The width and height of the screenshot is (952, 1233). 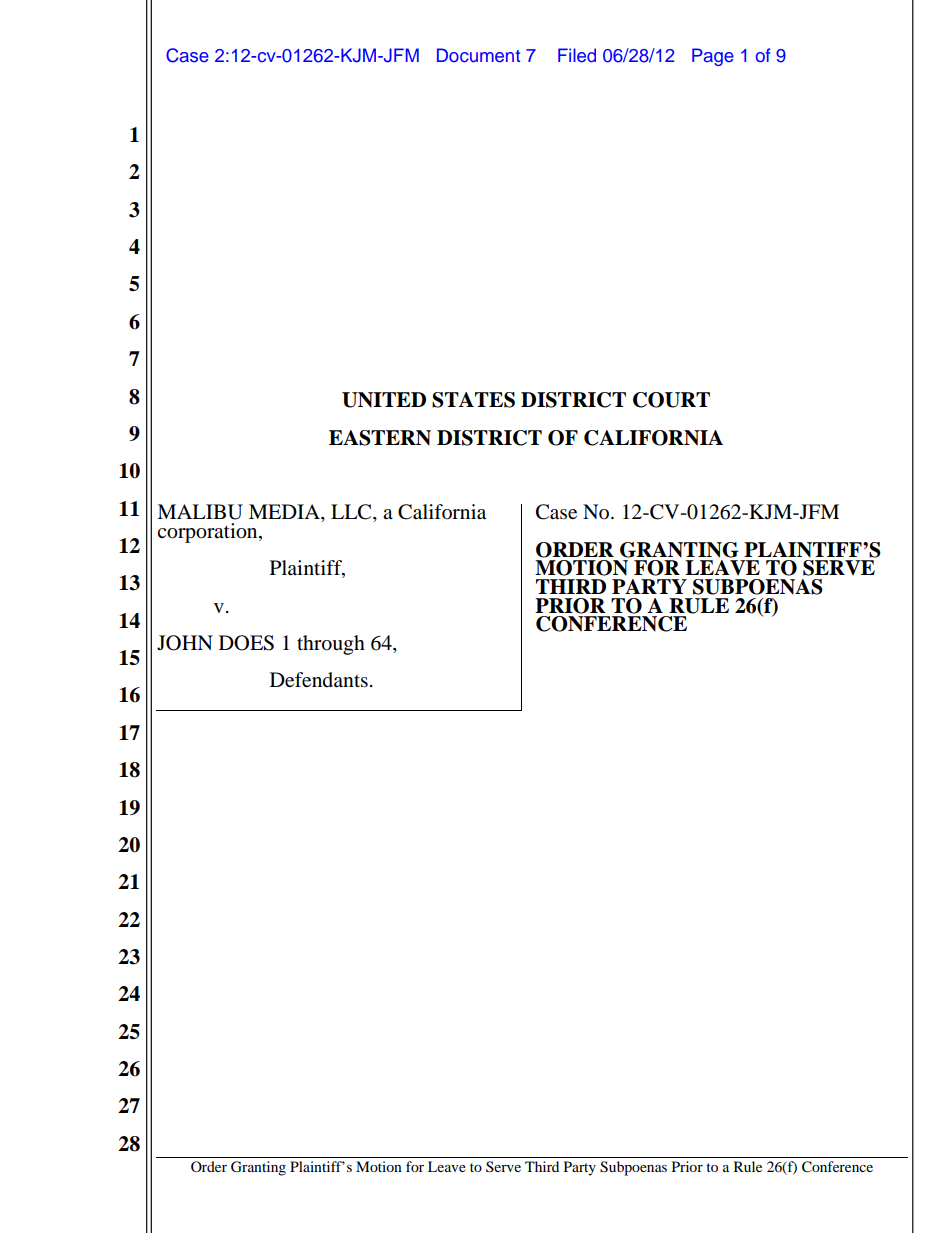 I want to click on STATES, so click(x=473, y=400).
